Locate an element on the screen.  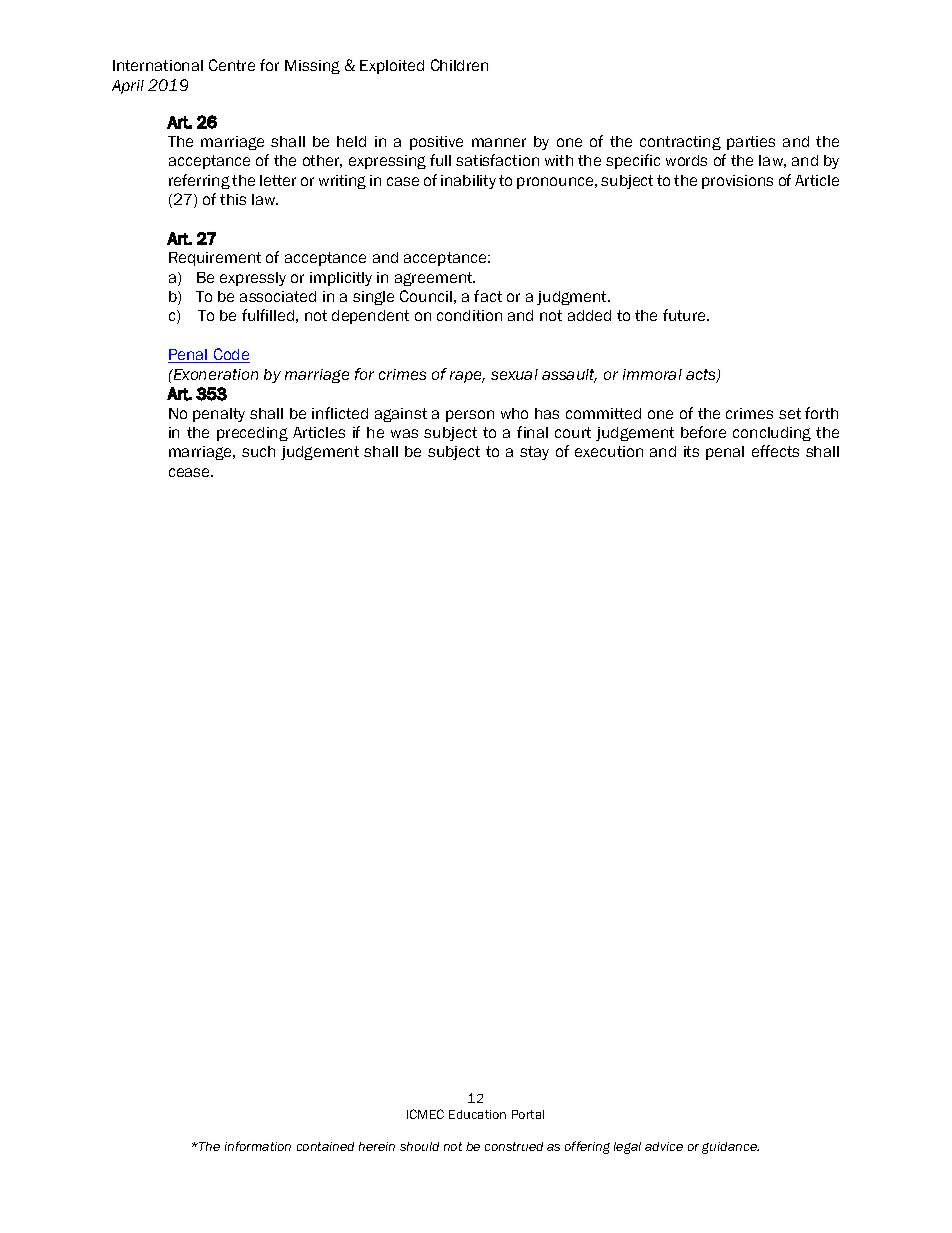
effects is located at coordinates (775, 451).
